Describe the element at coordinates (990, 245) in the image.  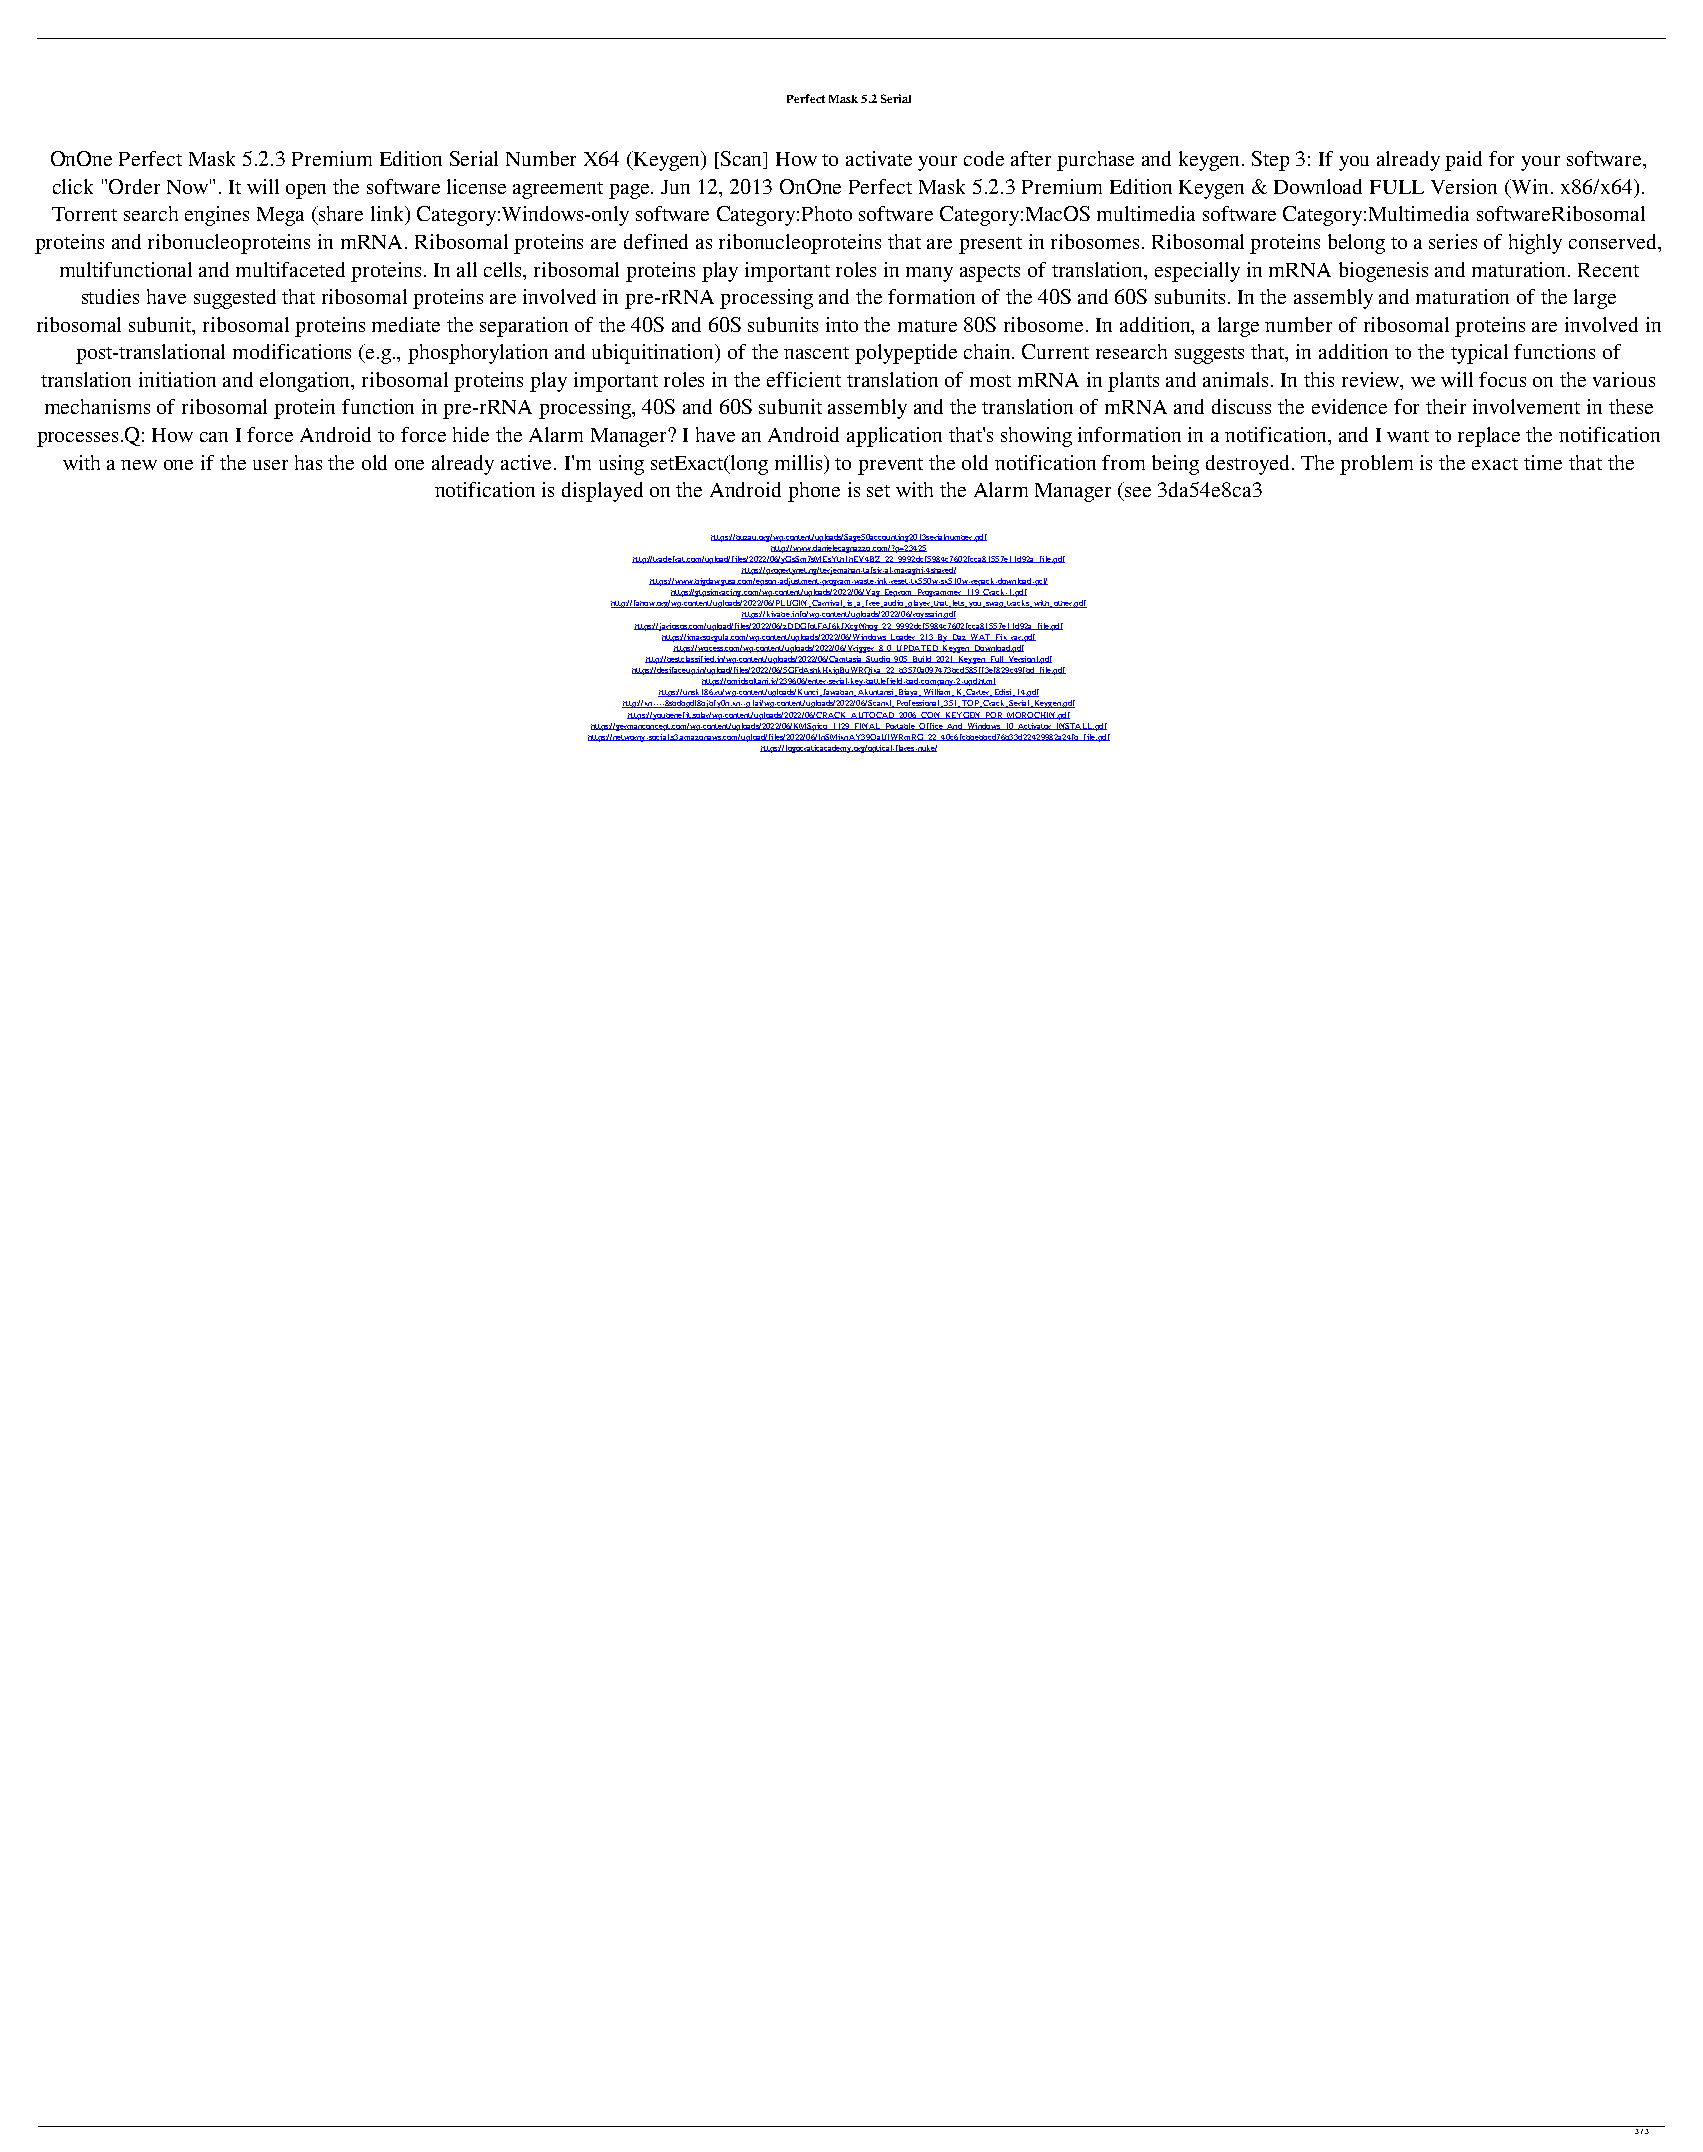
I see `present` at that location.
